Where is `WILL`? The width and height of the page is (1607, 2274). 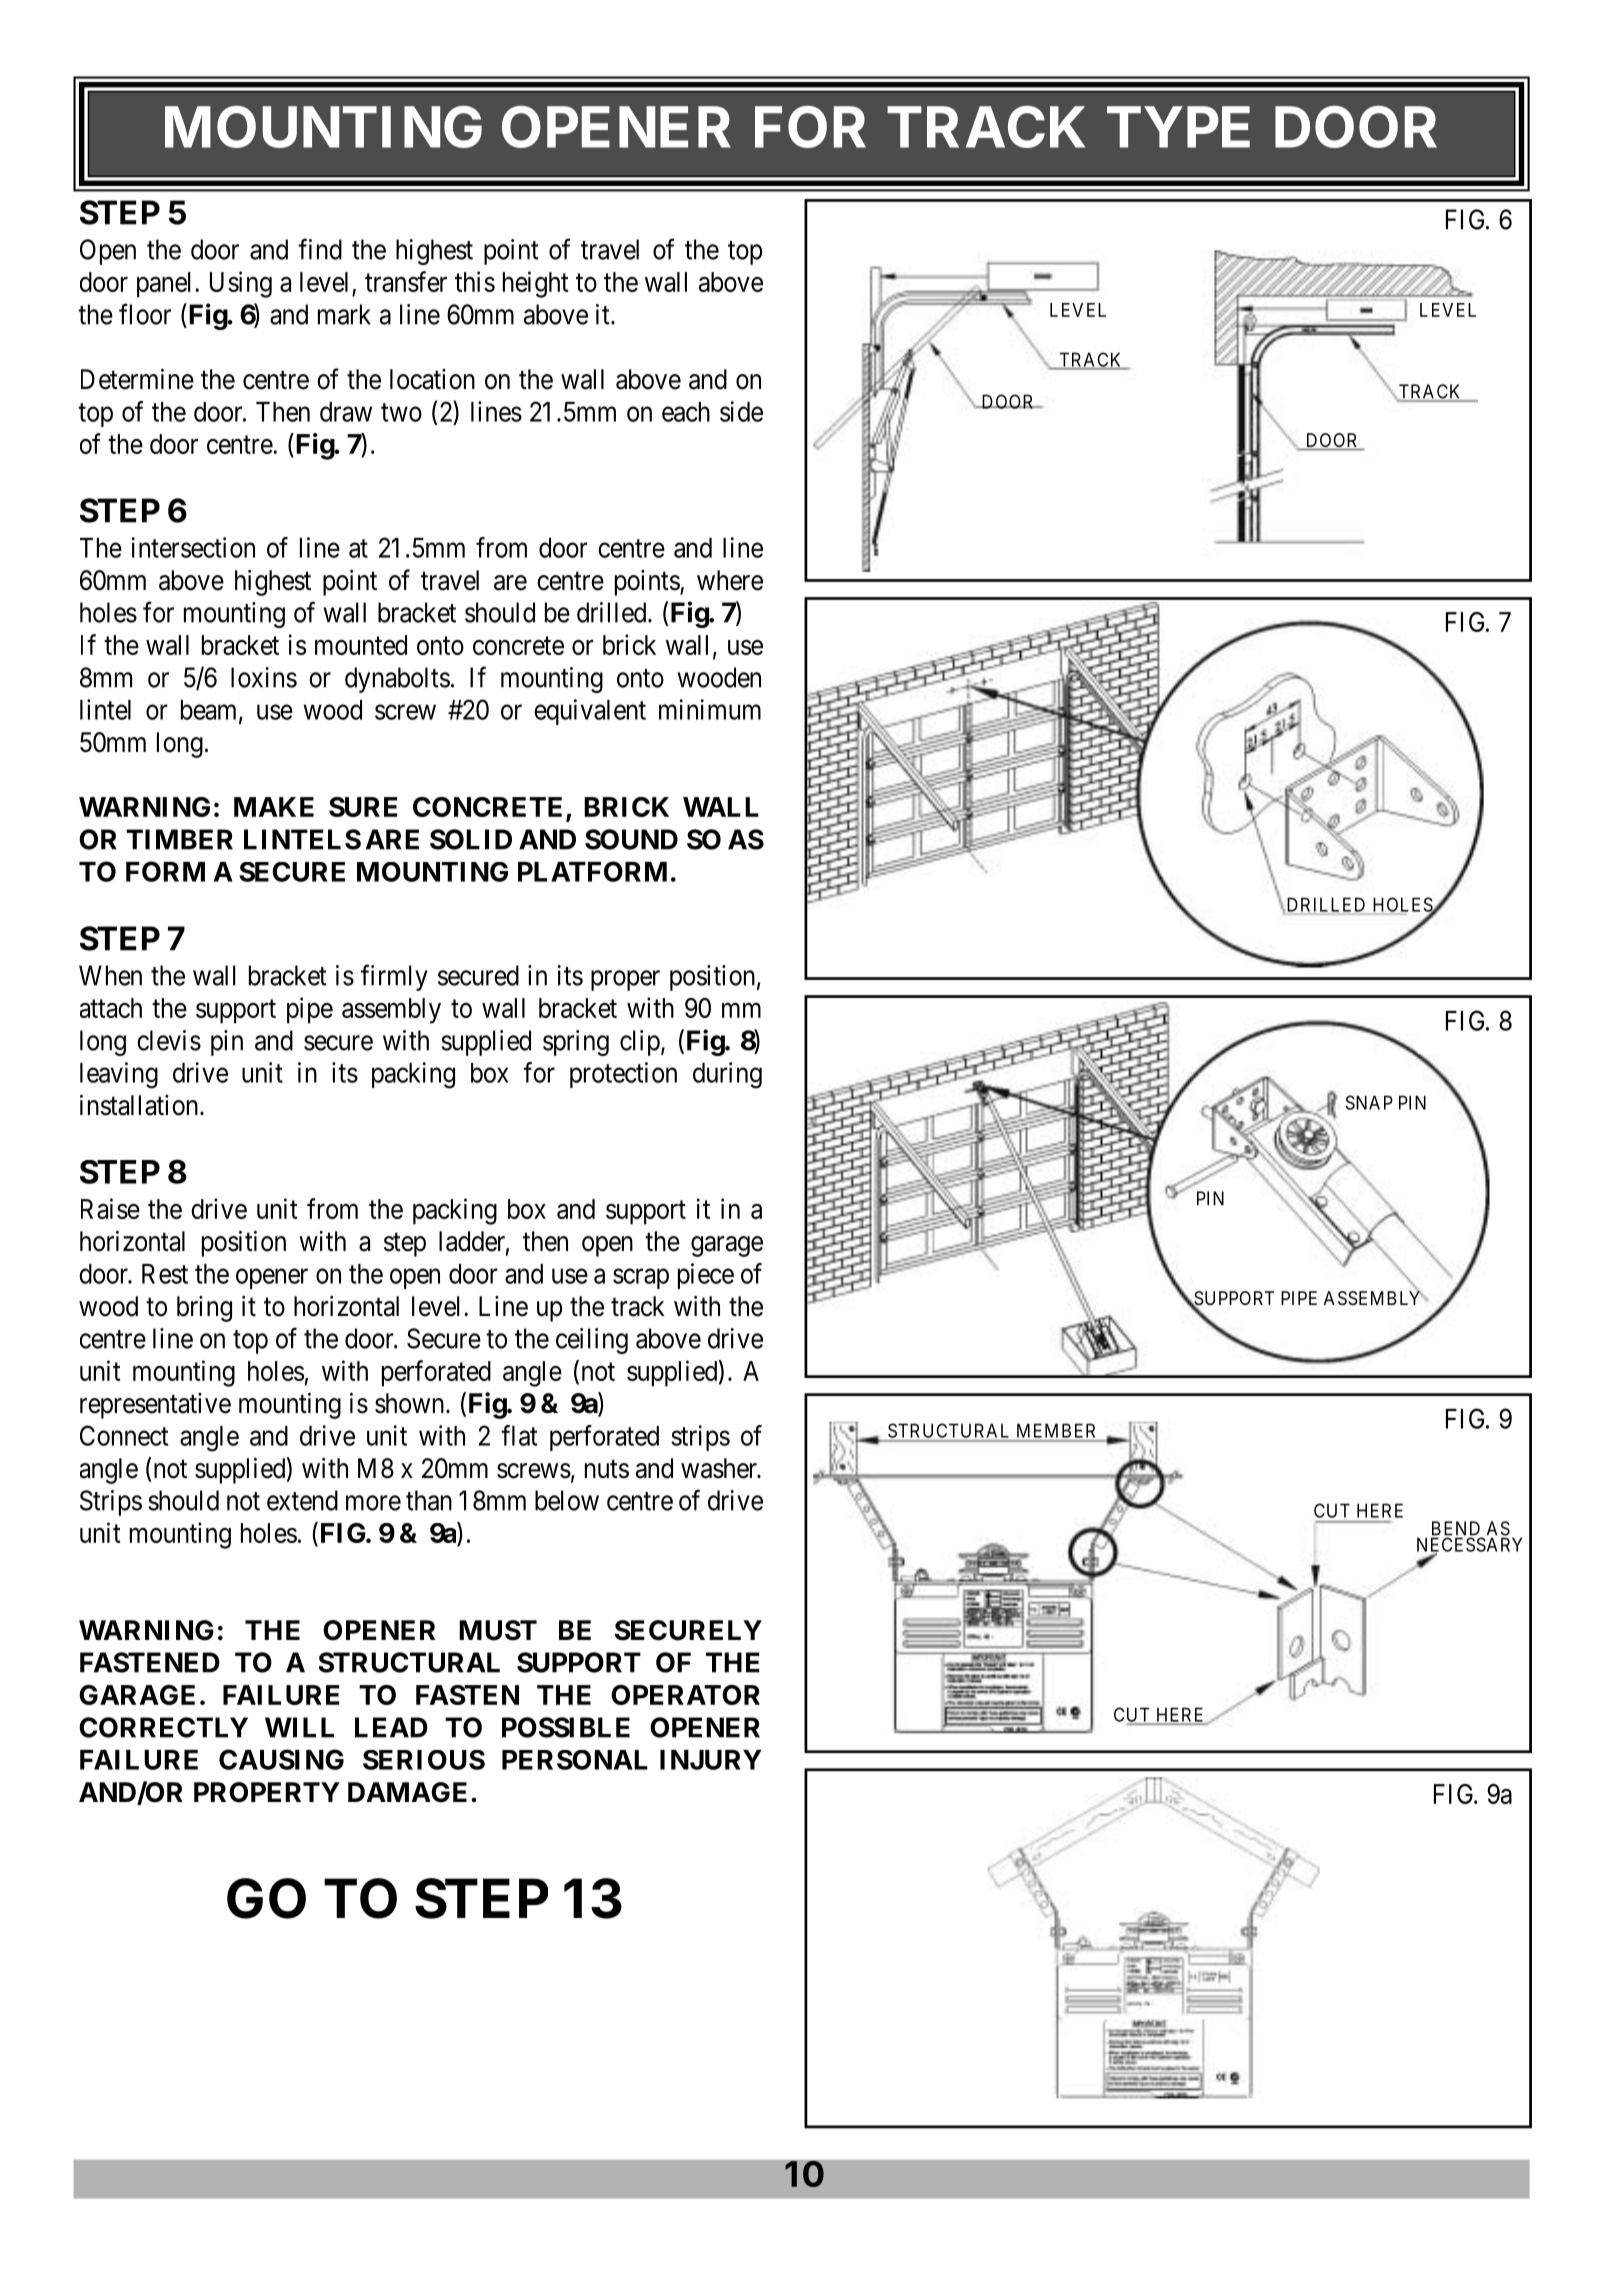 WILL is located at coordinates (299, 1727).
